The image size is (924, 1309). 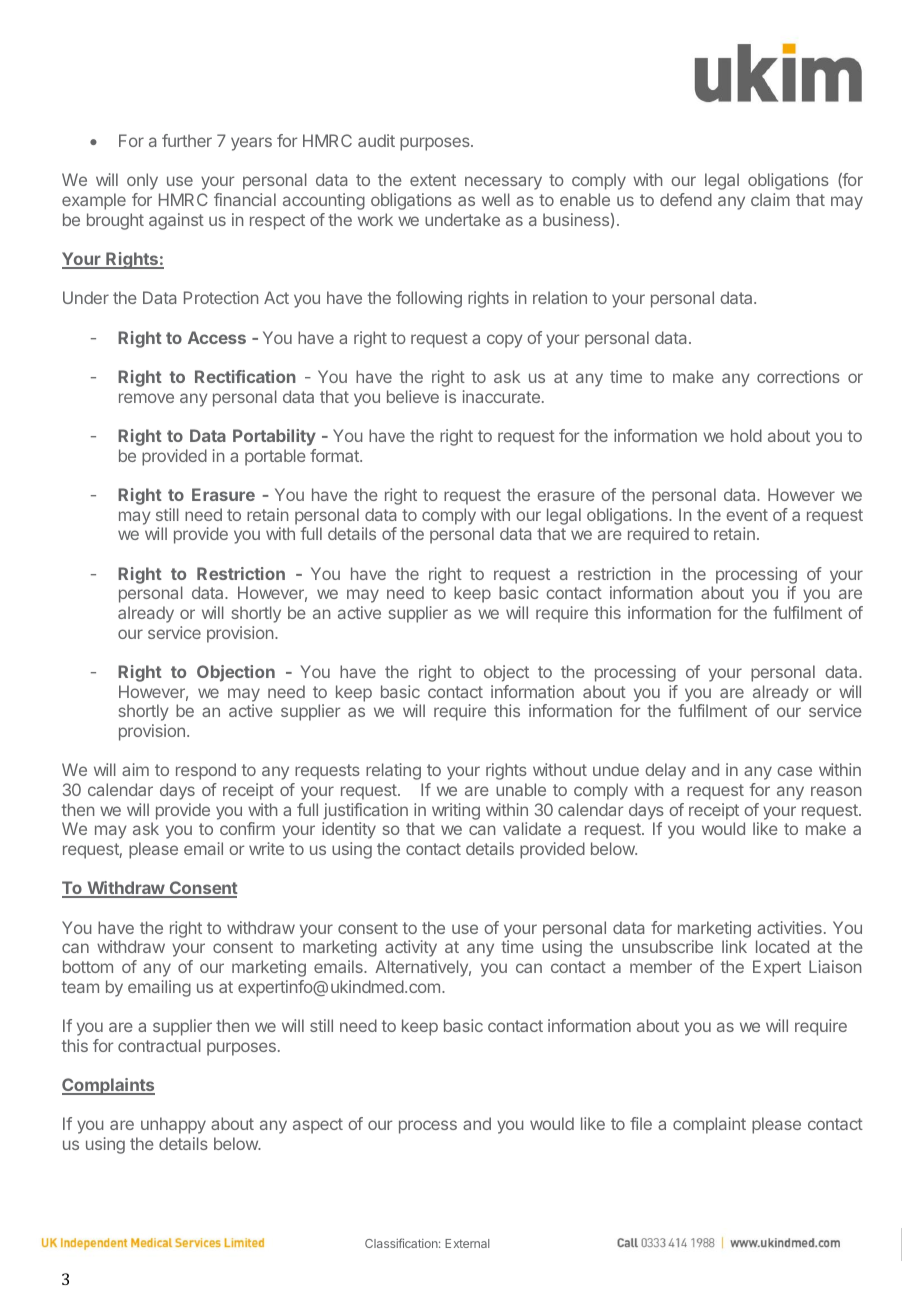 I want to click on case, so click(x=794, y=771).
